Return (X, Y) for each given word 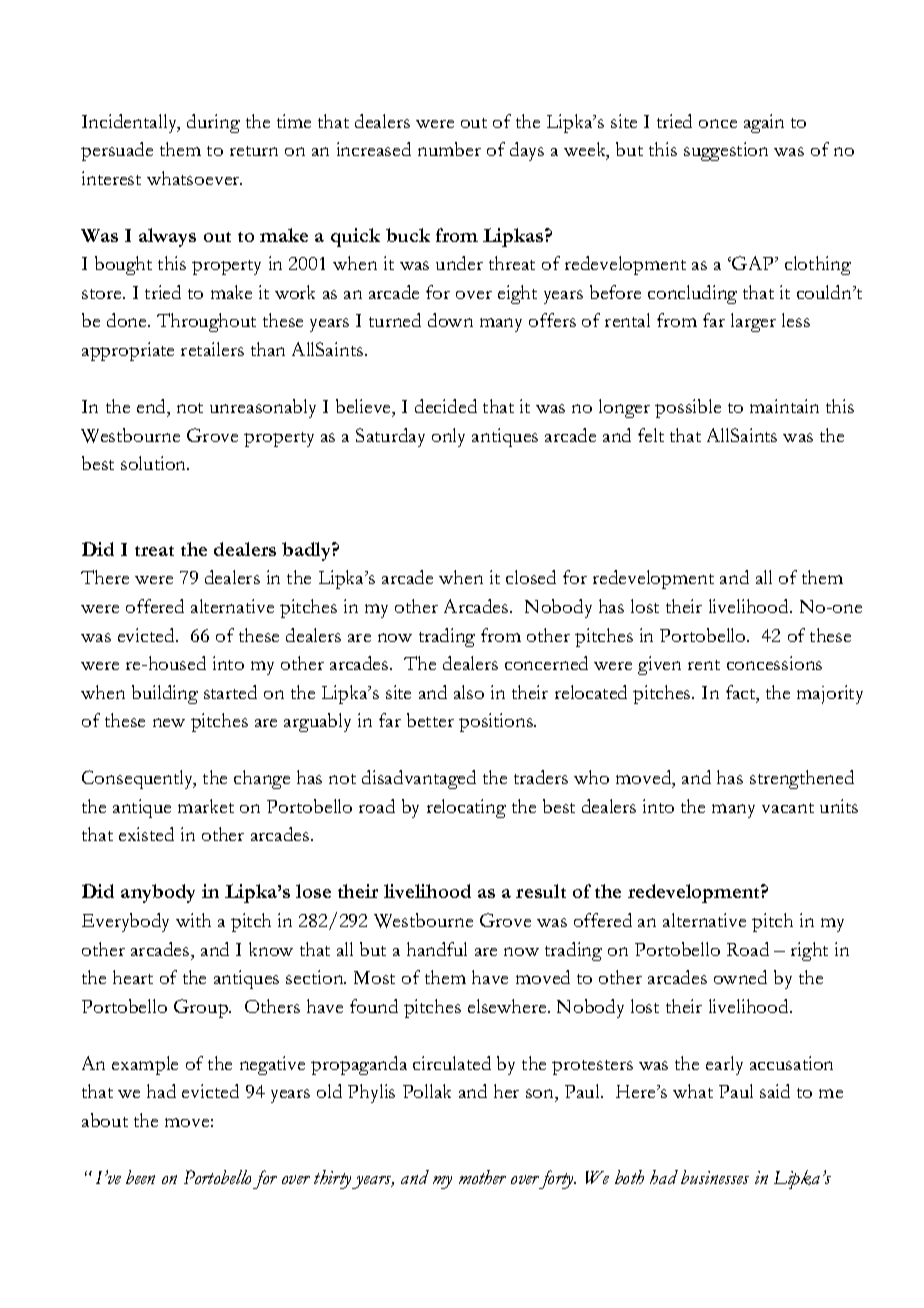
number (449, 149)
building (165, 694)
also (469, 692)
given (659, 665)
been (140, 1177)
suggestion (726, 151)
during (213, 123)
